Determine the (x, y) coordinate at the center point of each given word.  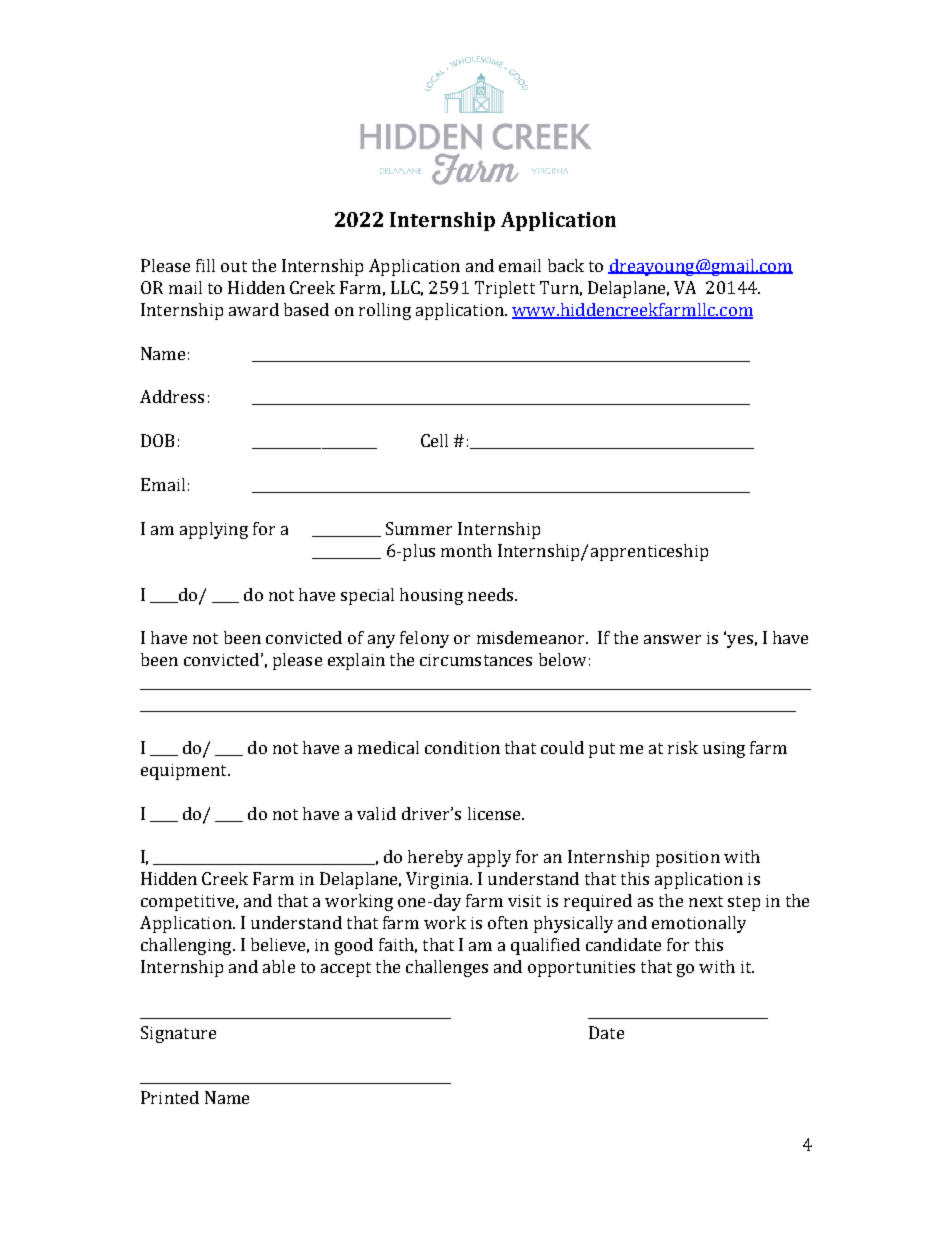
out (234, 266)
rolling (385, 311)
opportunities (581, 969)
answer (672, 639)
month (466, 550)
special (367, 596)
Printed (170, 1097)
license (496, 813)
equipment (185, 772)
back (566, 265)
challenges (447, 968)
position (688, 859)
